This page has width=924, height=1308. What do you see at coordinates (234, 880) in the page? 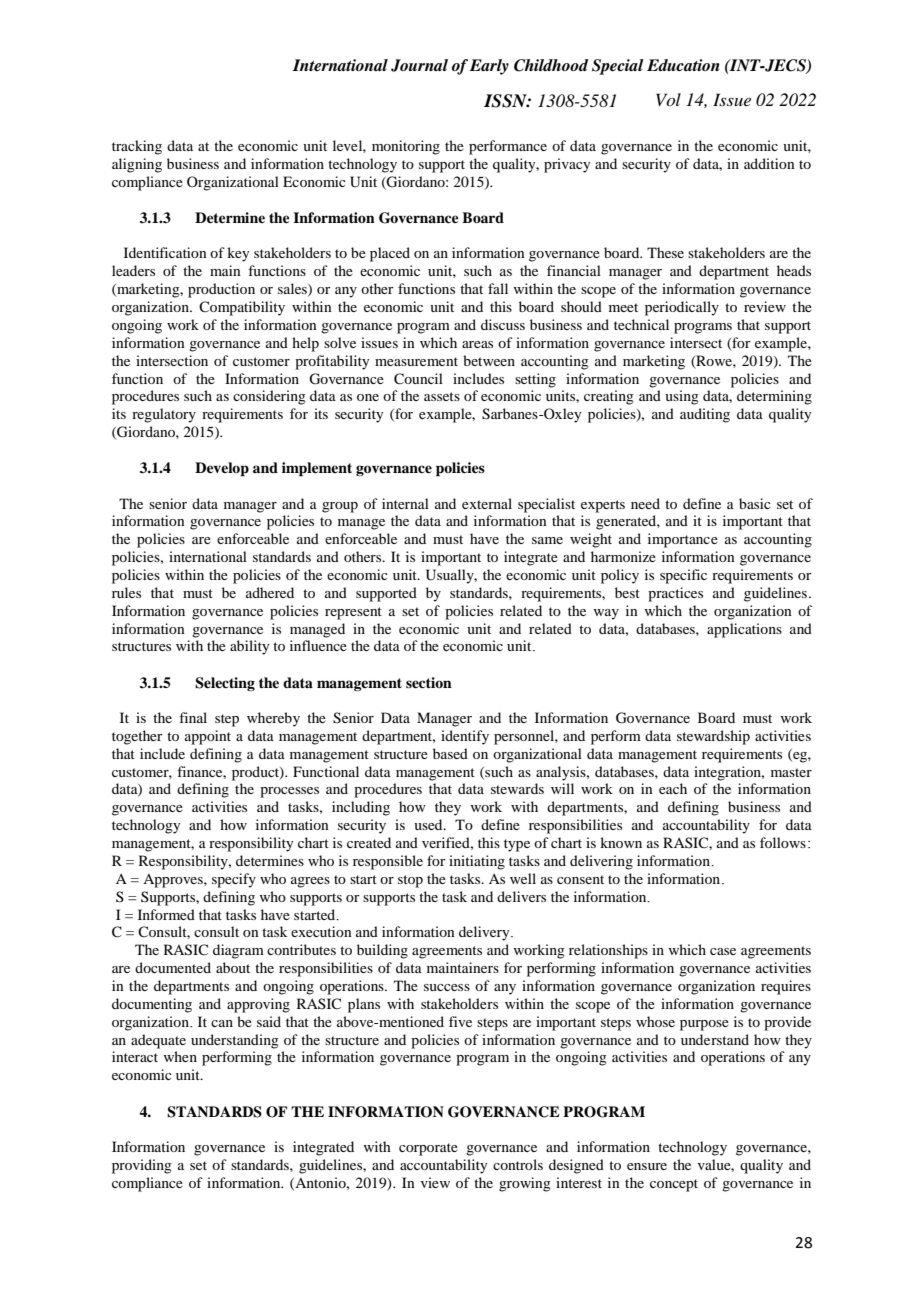
I see `specify` at bounding box center [234, 880].
